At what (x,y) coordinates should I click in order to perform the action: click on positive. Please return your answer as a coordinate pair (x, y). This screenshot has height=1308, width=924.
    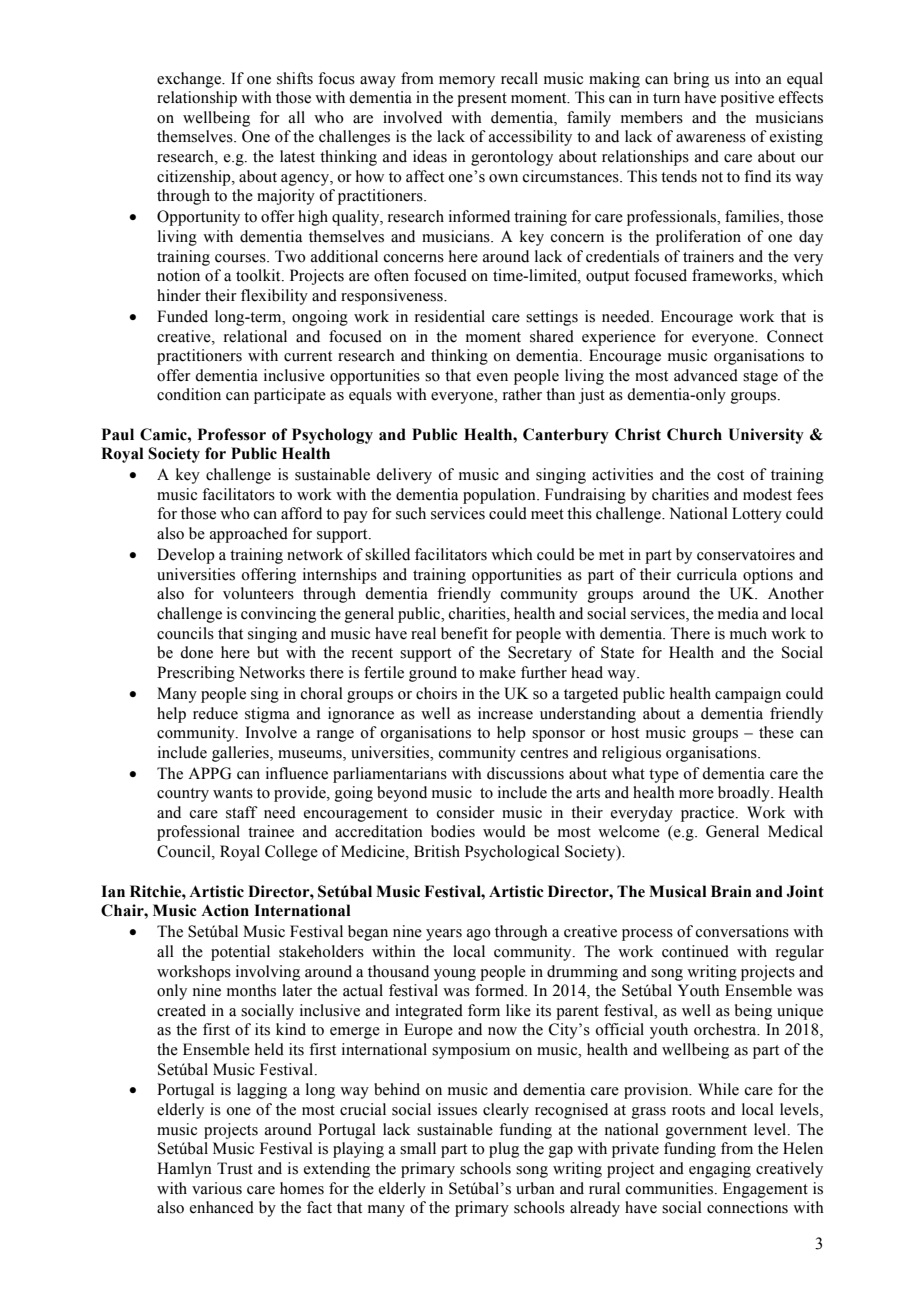
    Looking at the image, I should click on (747, 99).
